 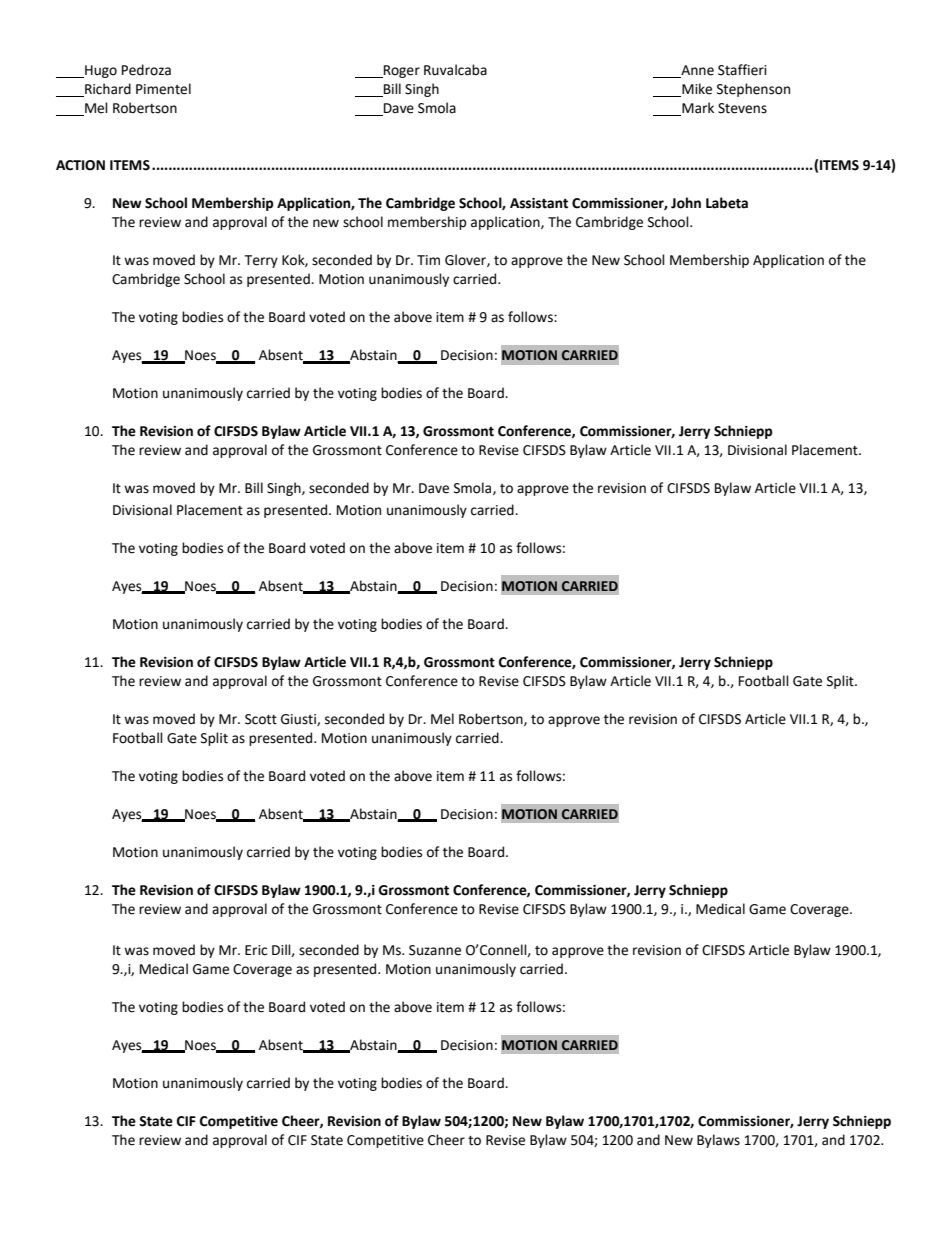 What do you see at coordinates (428, 260) in the screenshot?
I see `Tim` at bounding box center [428, 260].
